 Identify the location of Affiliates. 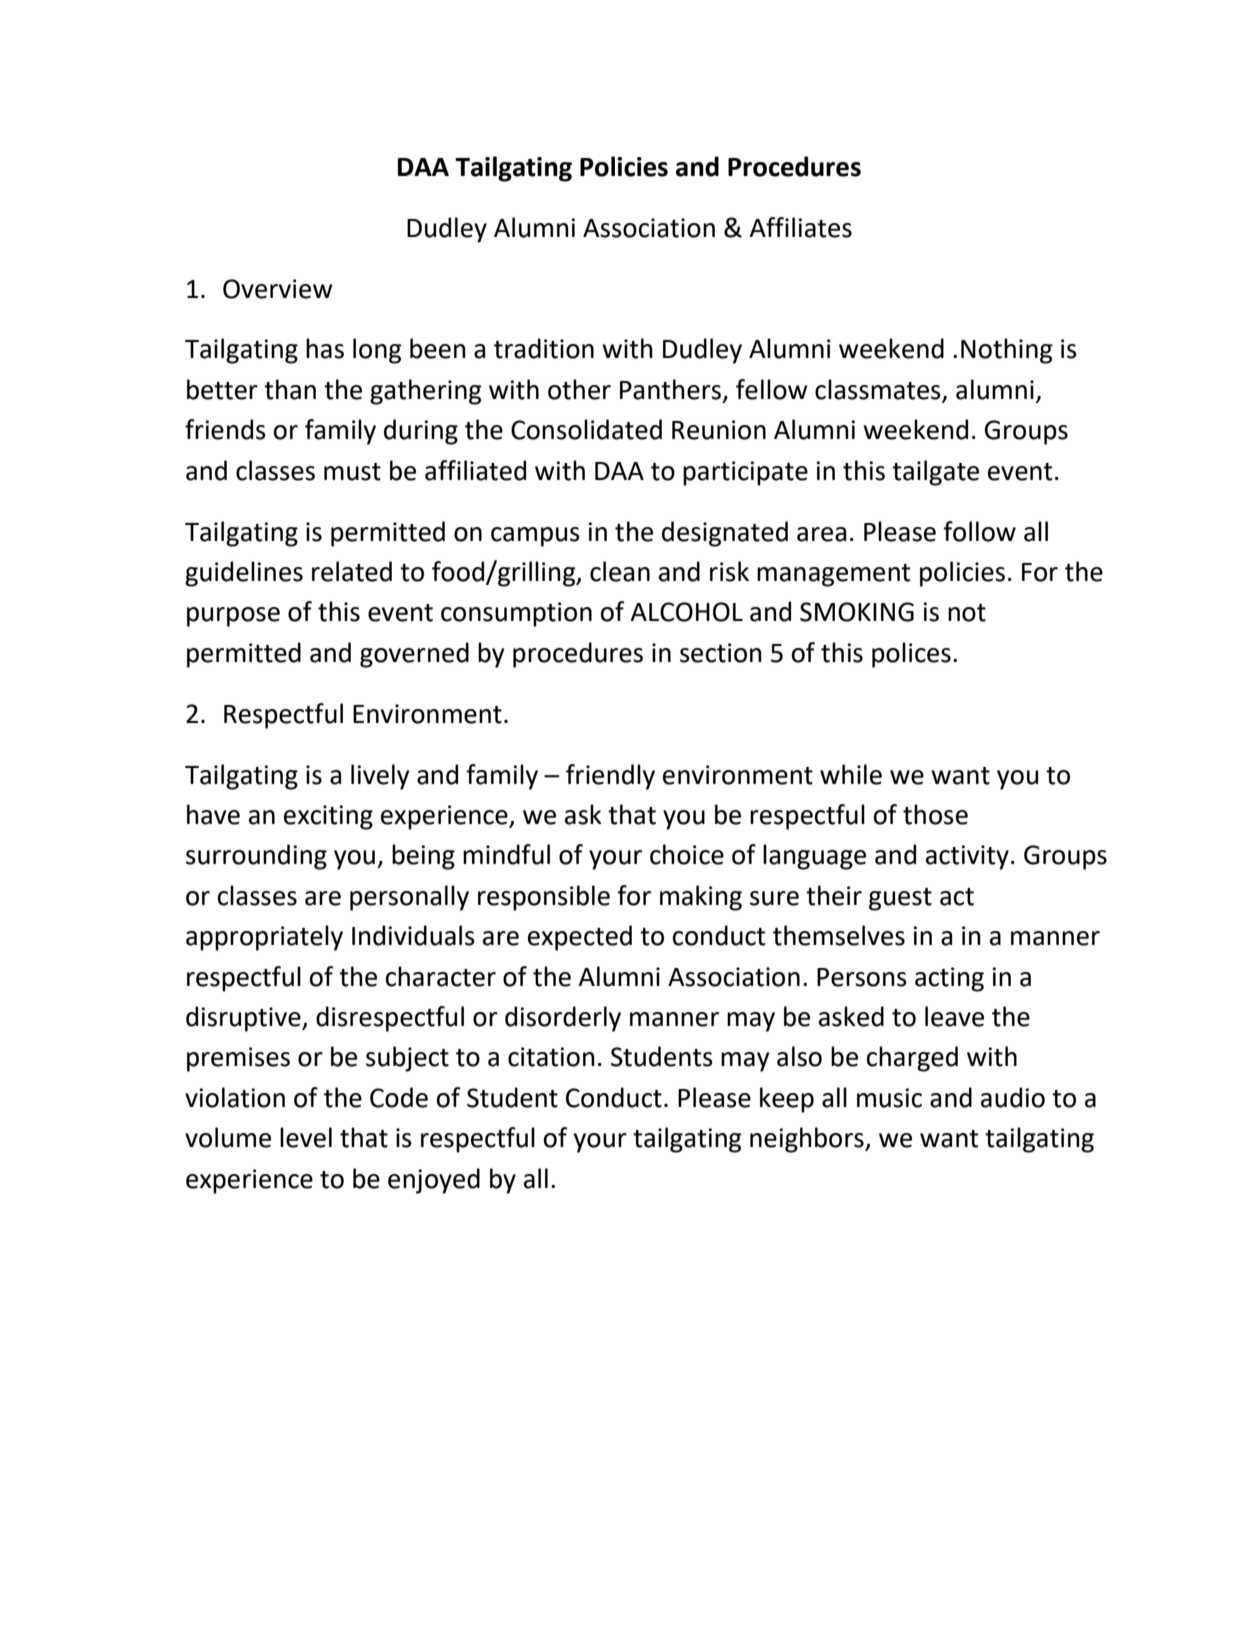
(800, 227).
